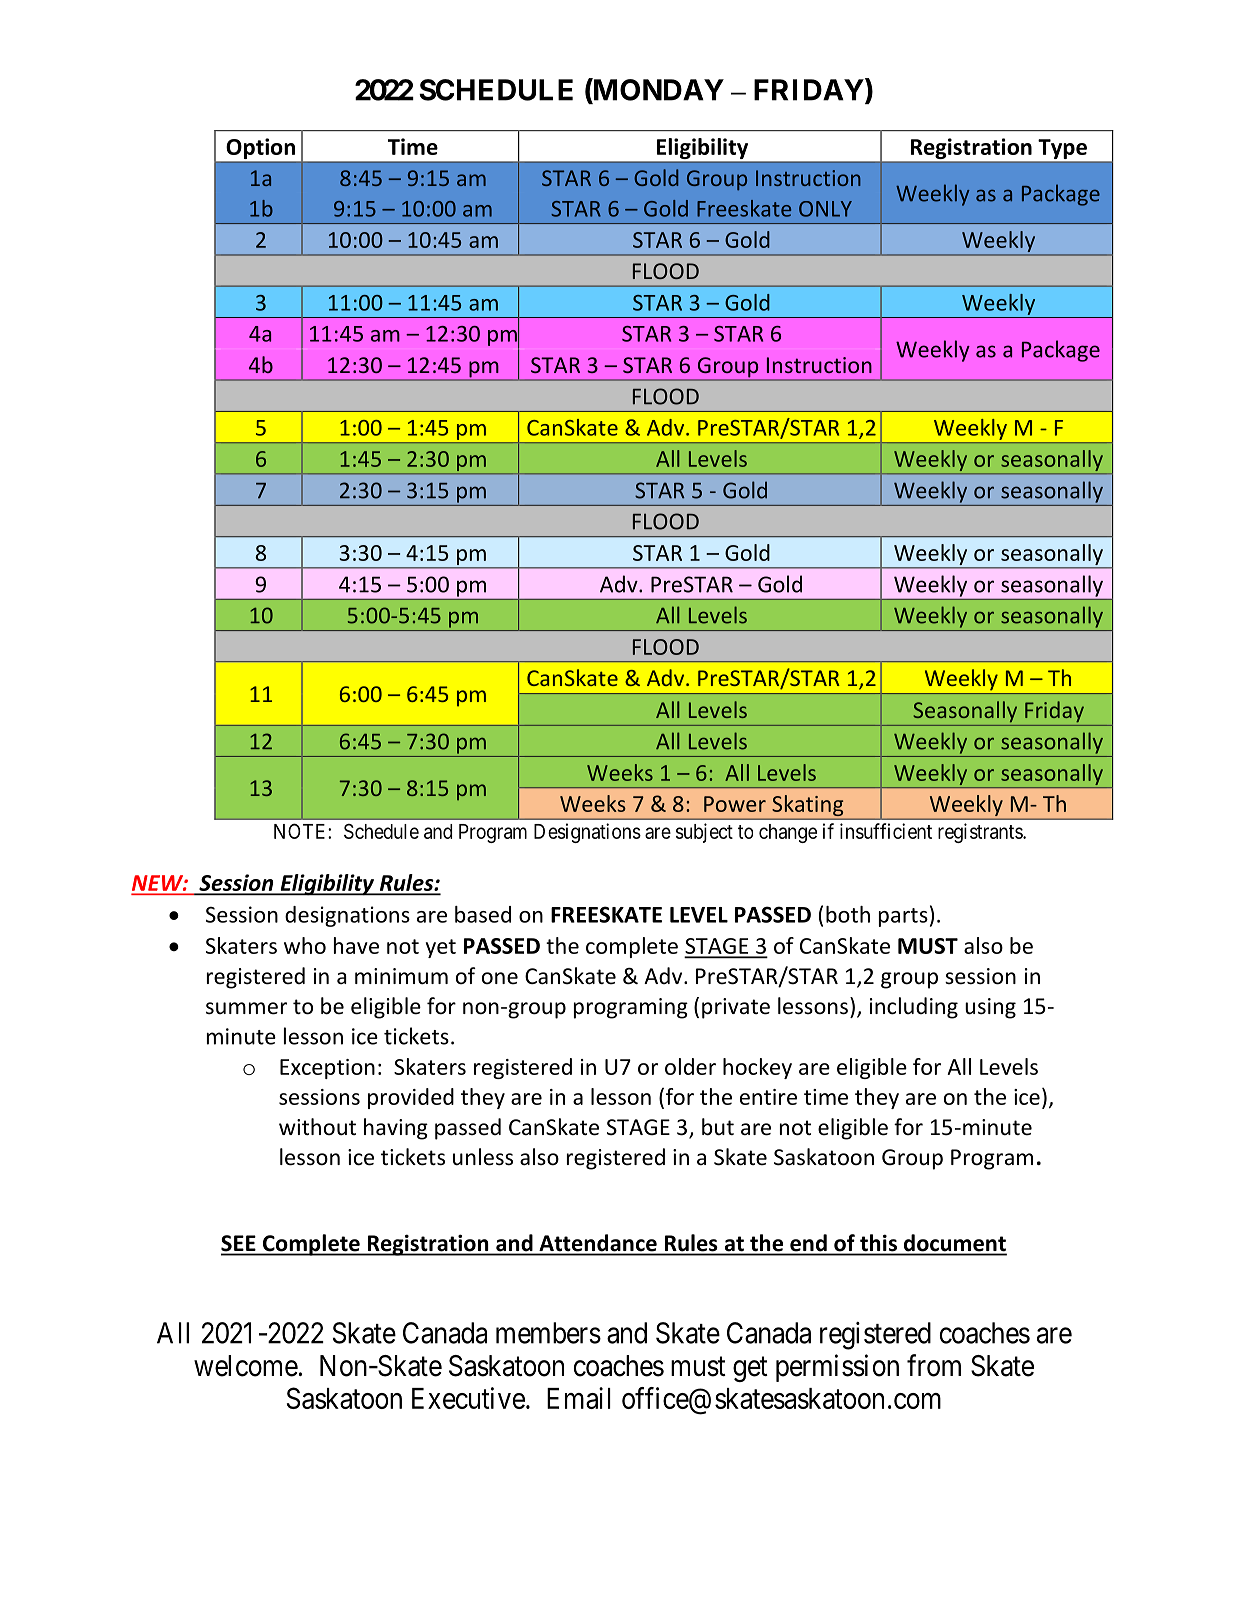 The height and width of the screenshot is (1618, 1250). Describe the element at coordinates (735, 804) in the screenshot. I see `Power` at that location.
